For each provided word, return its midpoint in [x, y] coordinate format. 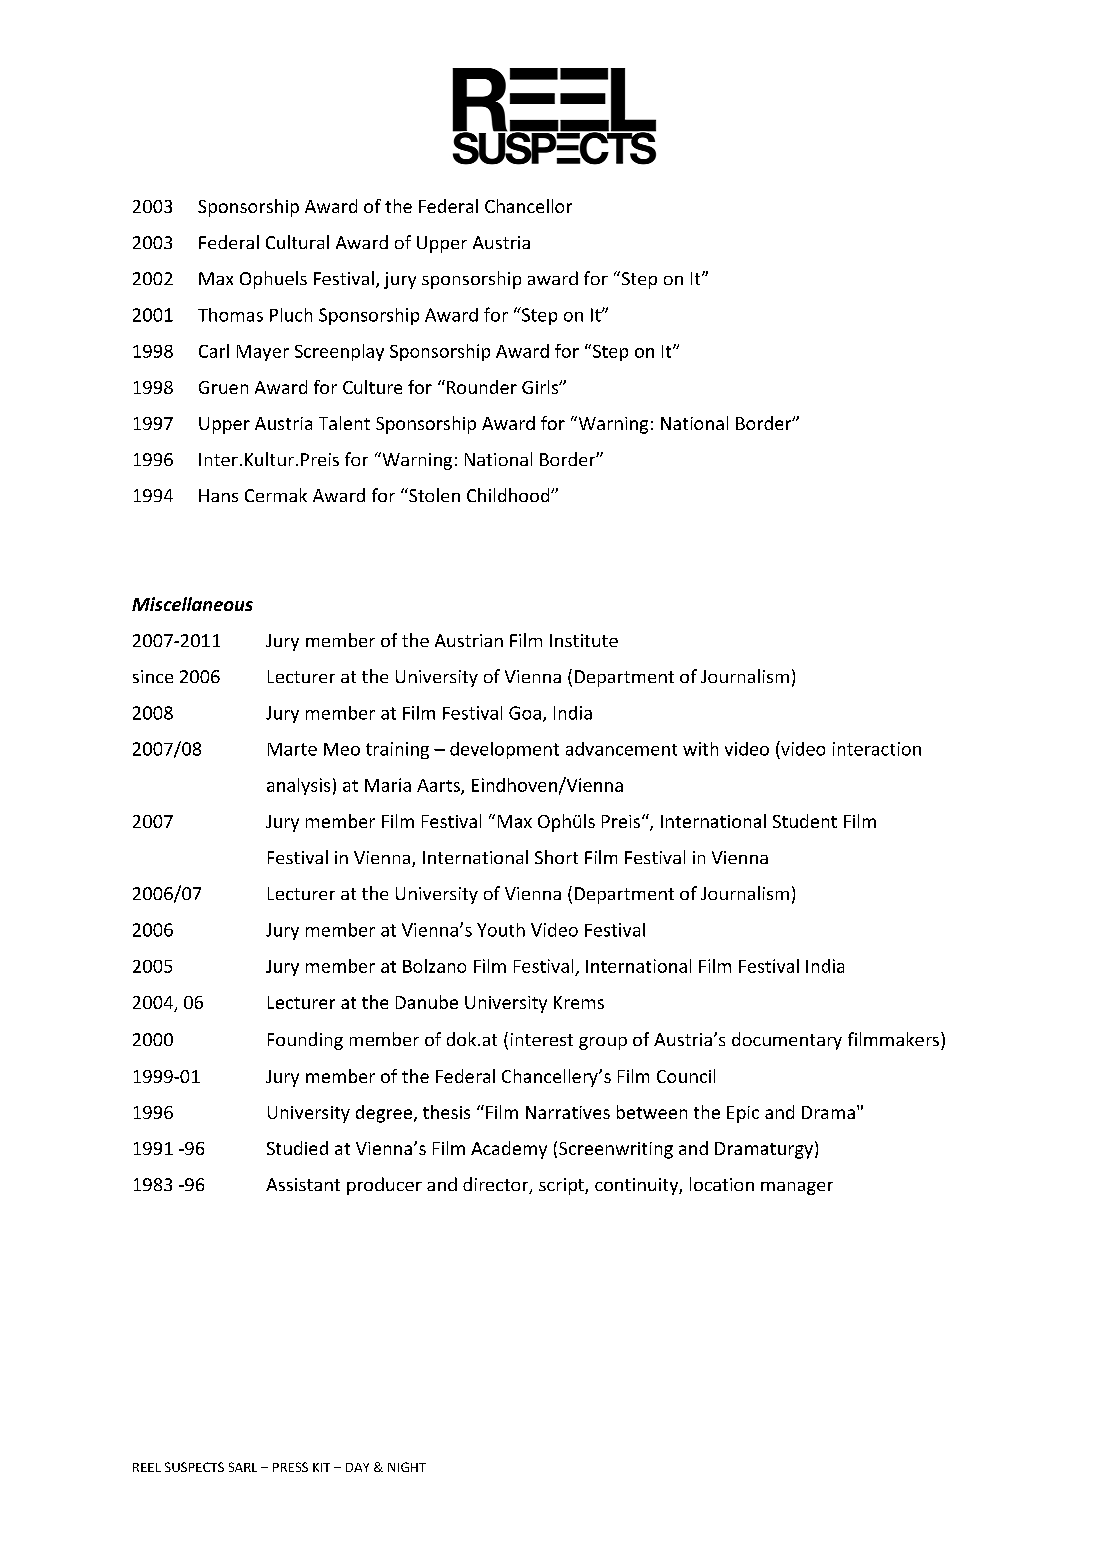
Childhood [509, 495]
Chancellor [528, 206]
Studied [297, 1148]
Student [805, 821]
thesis [446, 1112]
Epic [743, 1114]
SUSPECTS [194, 1467]
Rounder [482, 387]
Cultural [297, 242]
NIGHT [407, 1467]
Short [556, 857]
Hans [218, 495]
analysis [298, 786]
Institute [584, 640]
